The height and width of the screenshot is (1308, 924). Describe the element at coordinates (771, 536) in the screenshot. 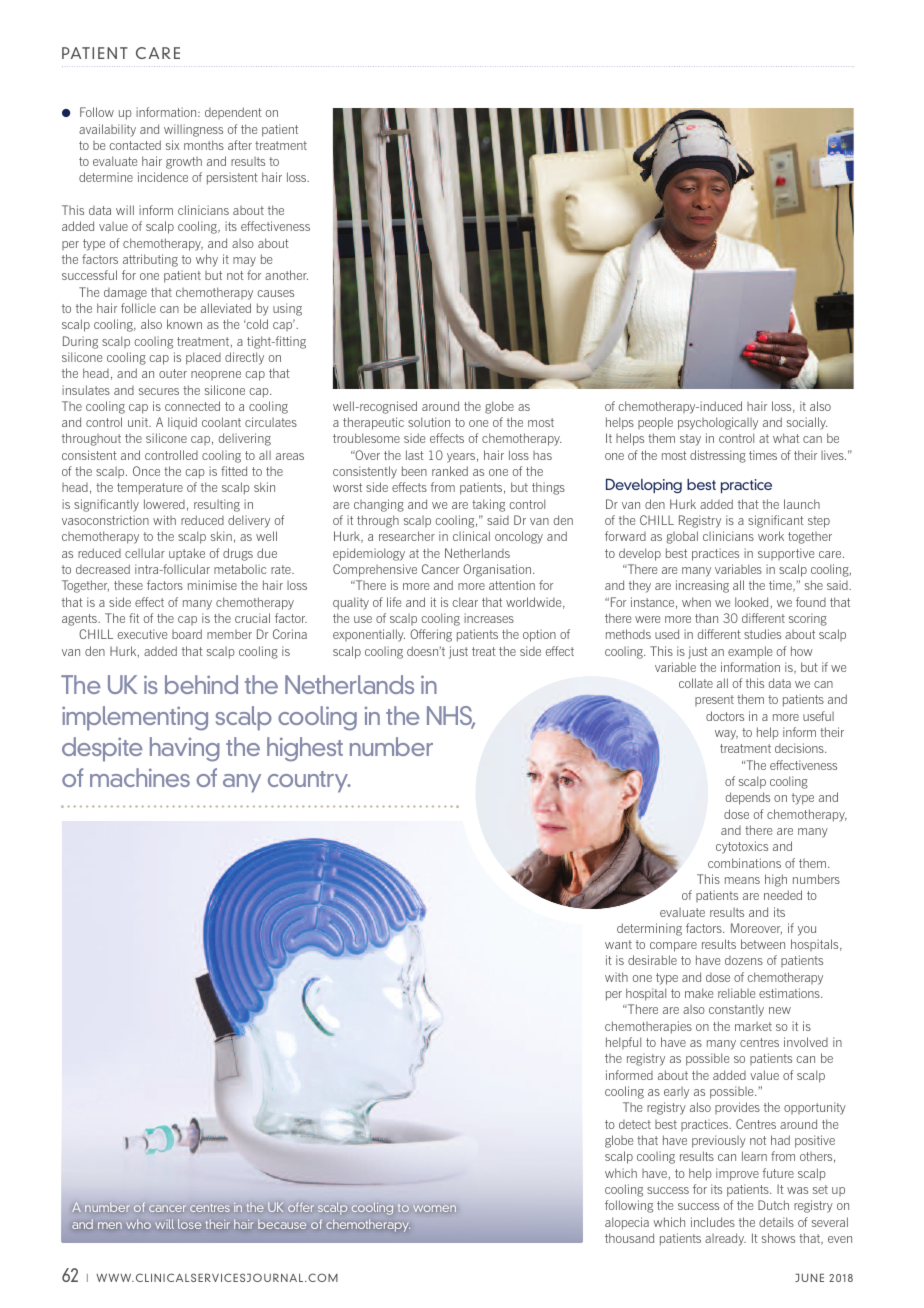

I see `work` at that location.
